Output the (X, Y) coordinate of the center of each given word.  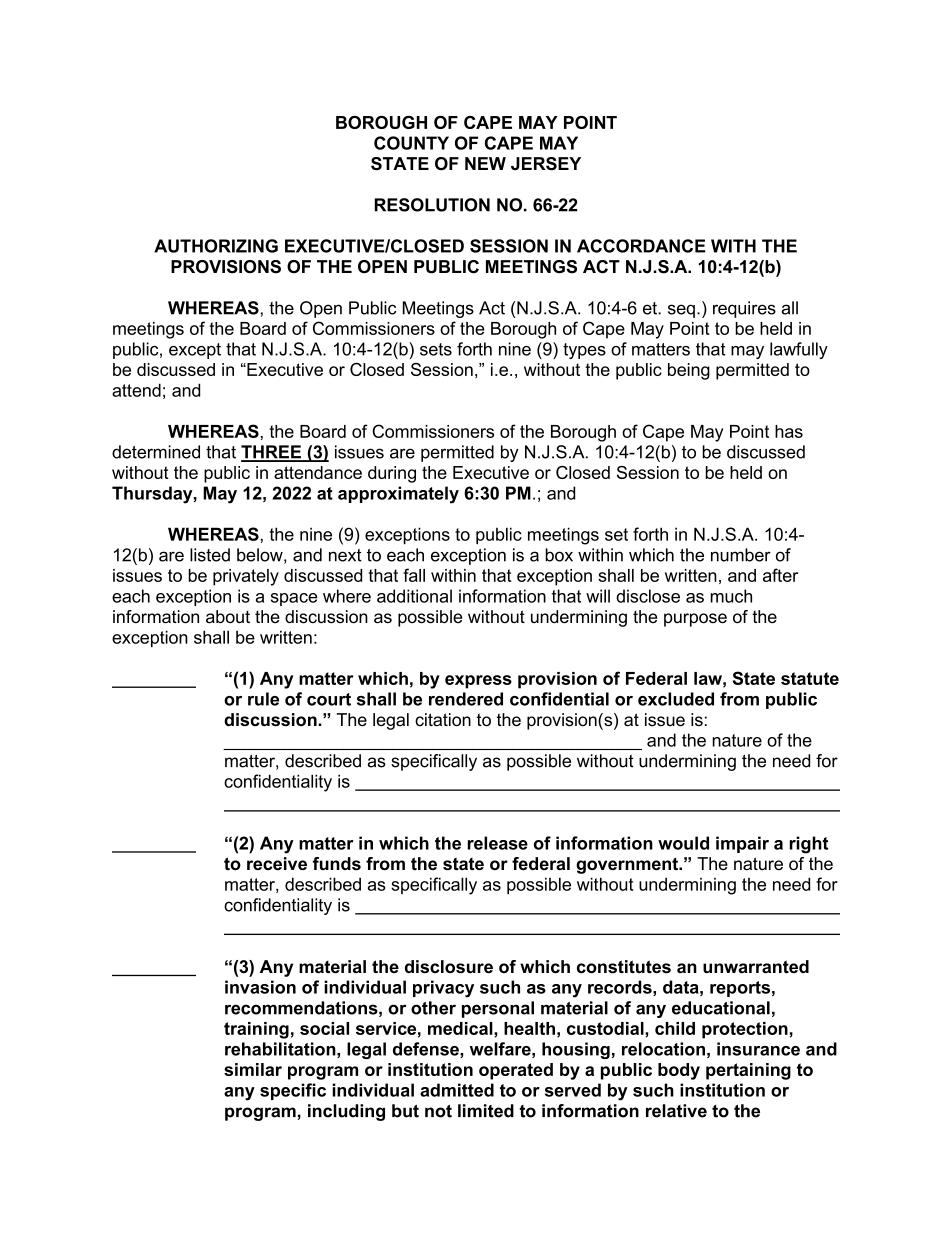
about (228, 616)
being (689, 371)
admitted (457, 1090)
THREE (272, 453)
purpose (695, 620)
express (478, 682)
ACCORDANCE (641, 246)
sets (436, 349)
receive (277, 863)
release (497, 843)
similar (253, 1069)
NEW (485, 163)
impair (742, 844)
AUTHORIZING (216, 246)
